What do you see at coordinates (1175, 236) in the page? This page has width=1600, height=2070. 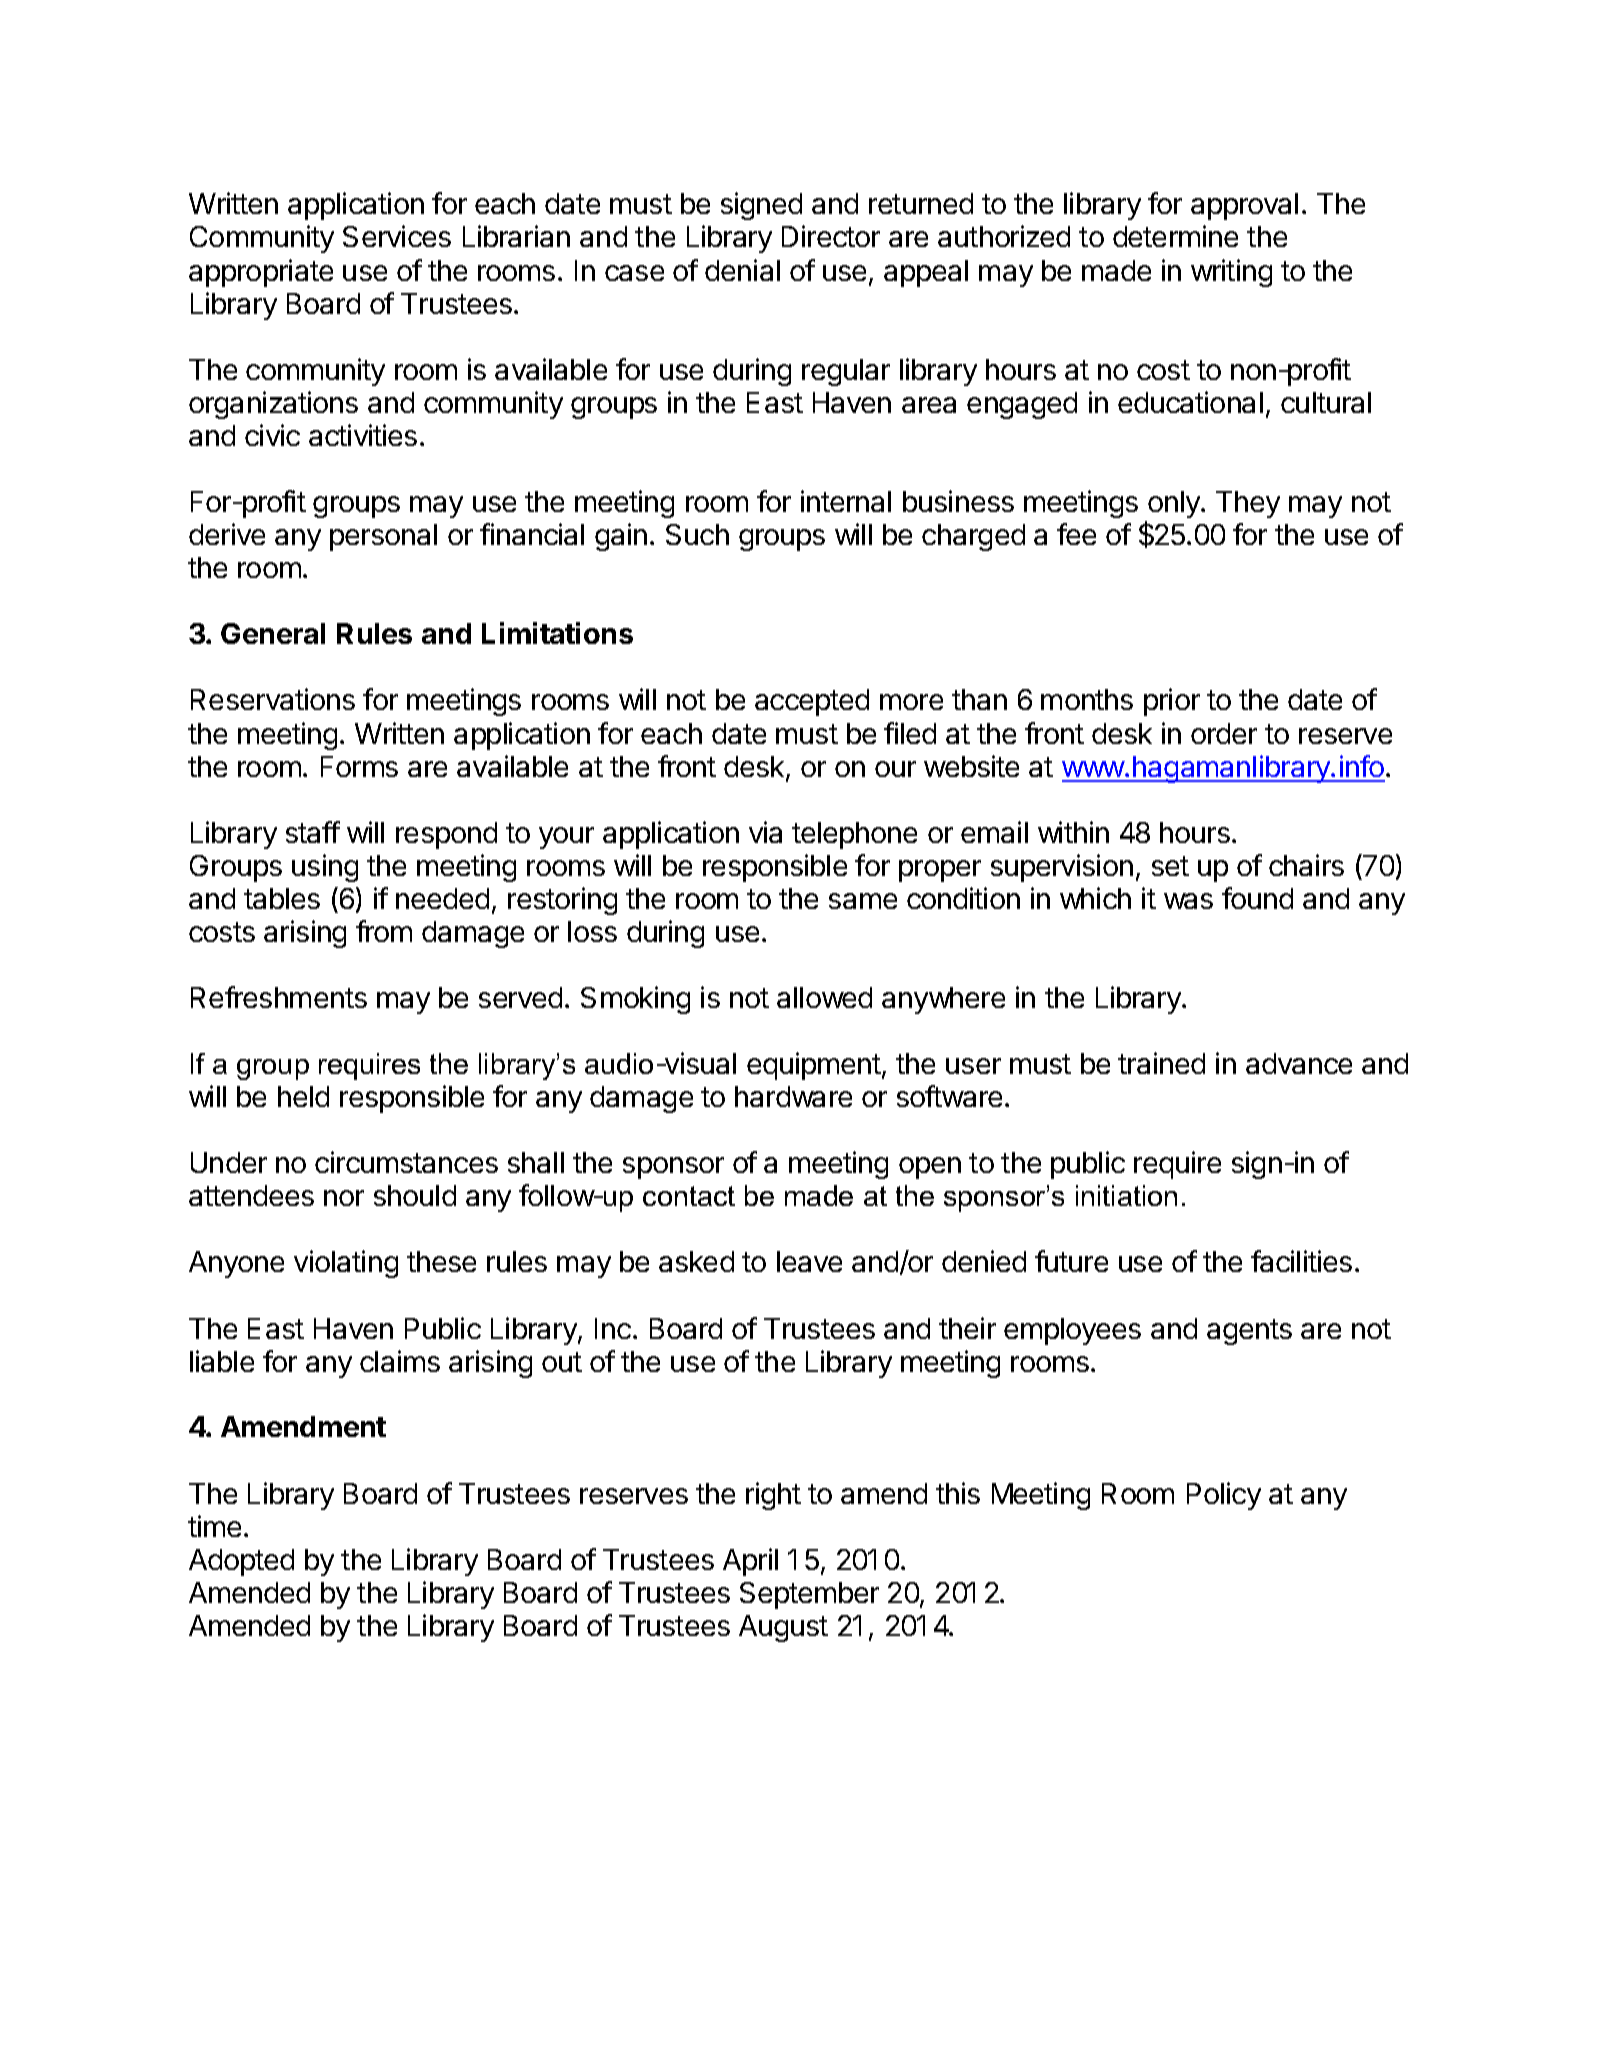 I see `determine` at bounding box center [1175, 236].
